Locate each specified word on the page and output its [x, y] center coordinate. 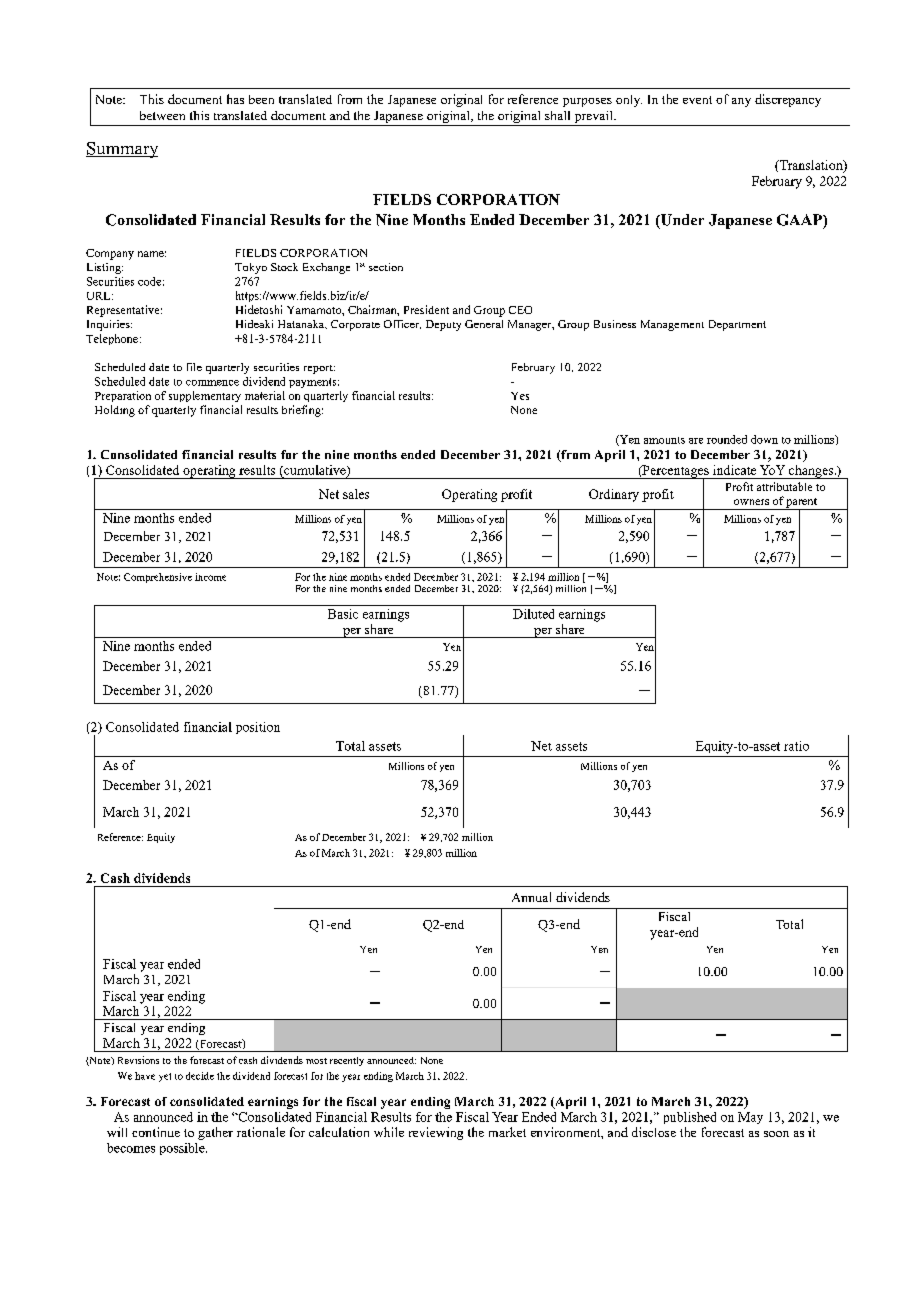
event [697, 100]
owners [751, 502]
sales [356, 494]
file [194, 367]
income [210, 577]
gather [215, 1133]
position [258, 728]
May [750, 1118]
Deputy [443, 325]
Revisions [138, 1060]
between [162, 115]
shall [557, 115]
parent [802, 504]
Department [737, 325]
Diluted [533, 614]
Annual [531, 897]
